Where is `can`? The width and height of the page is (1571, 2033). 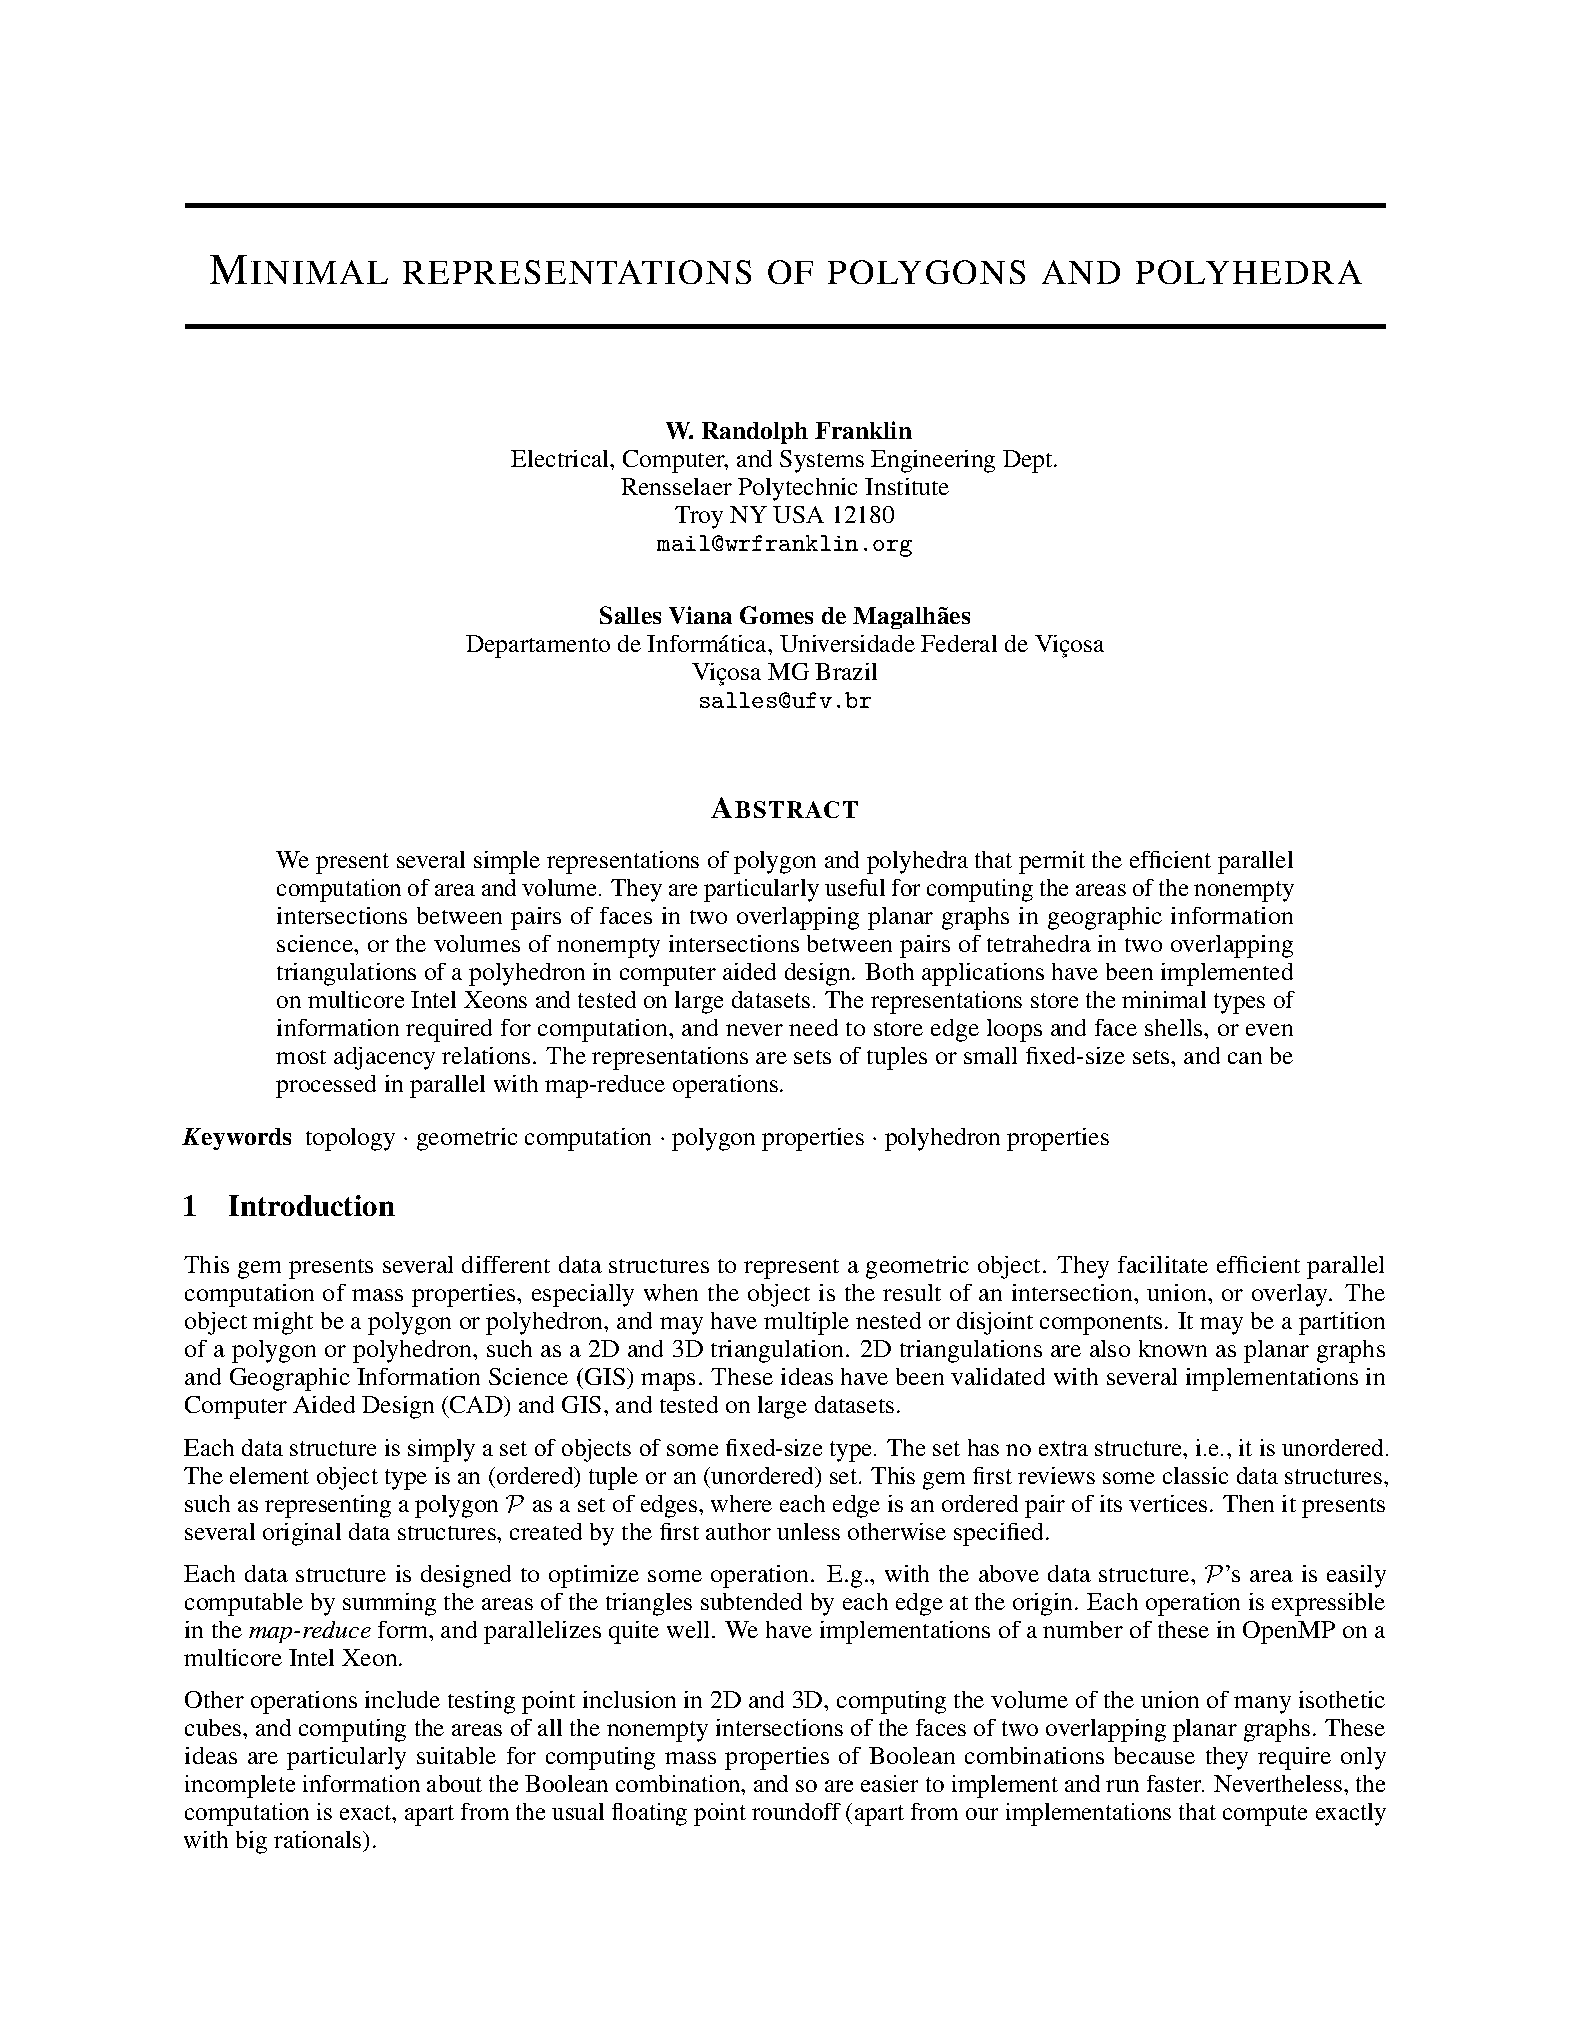 can is located at coordinates (1245, 1058).
